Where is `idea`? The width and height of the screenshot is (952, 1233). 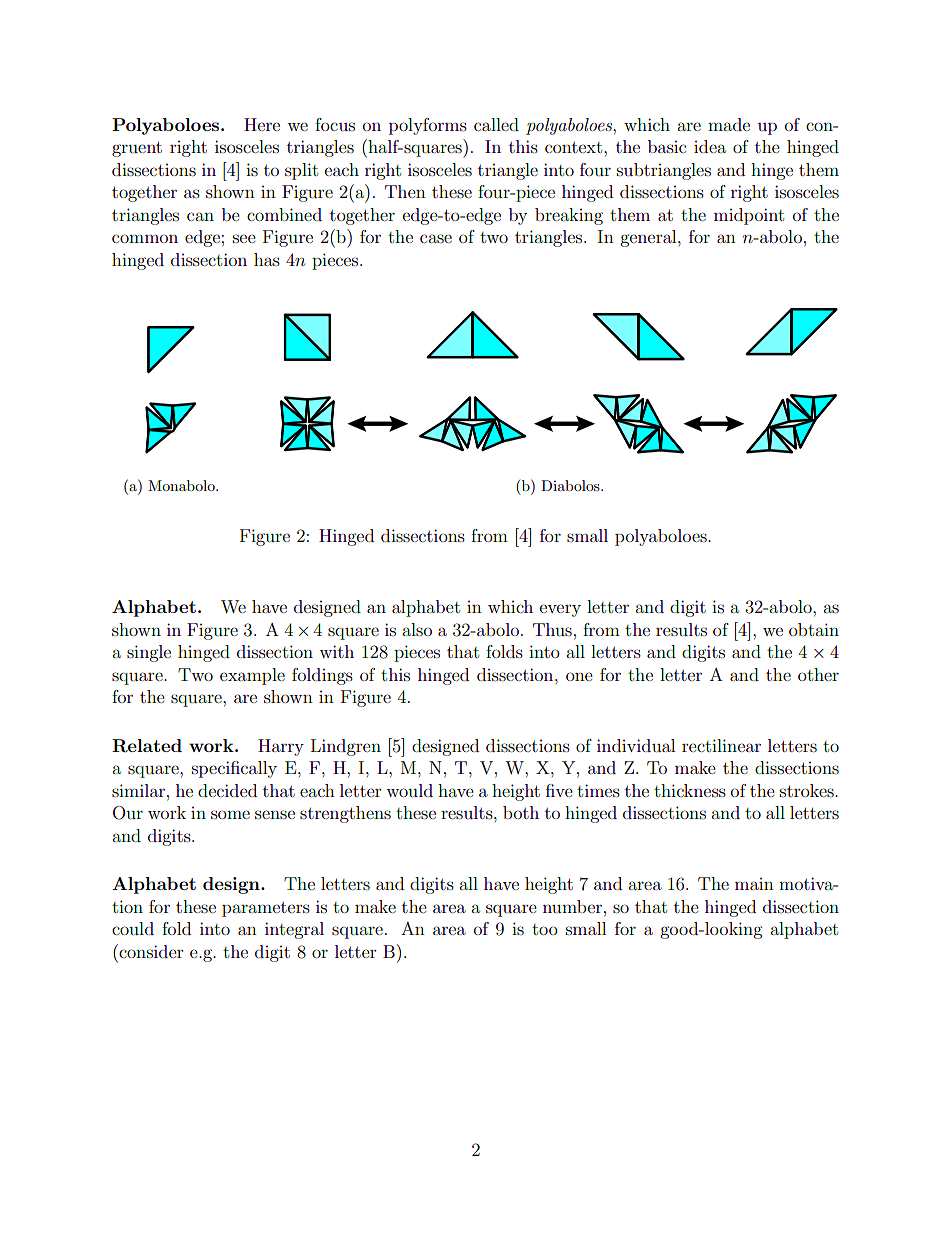 idea is located at coordinates (710, 146).
